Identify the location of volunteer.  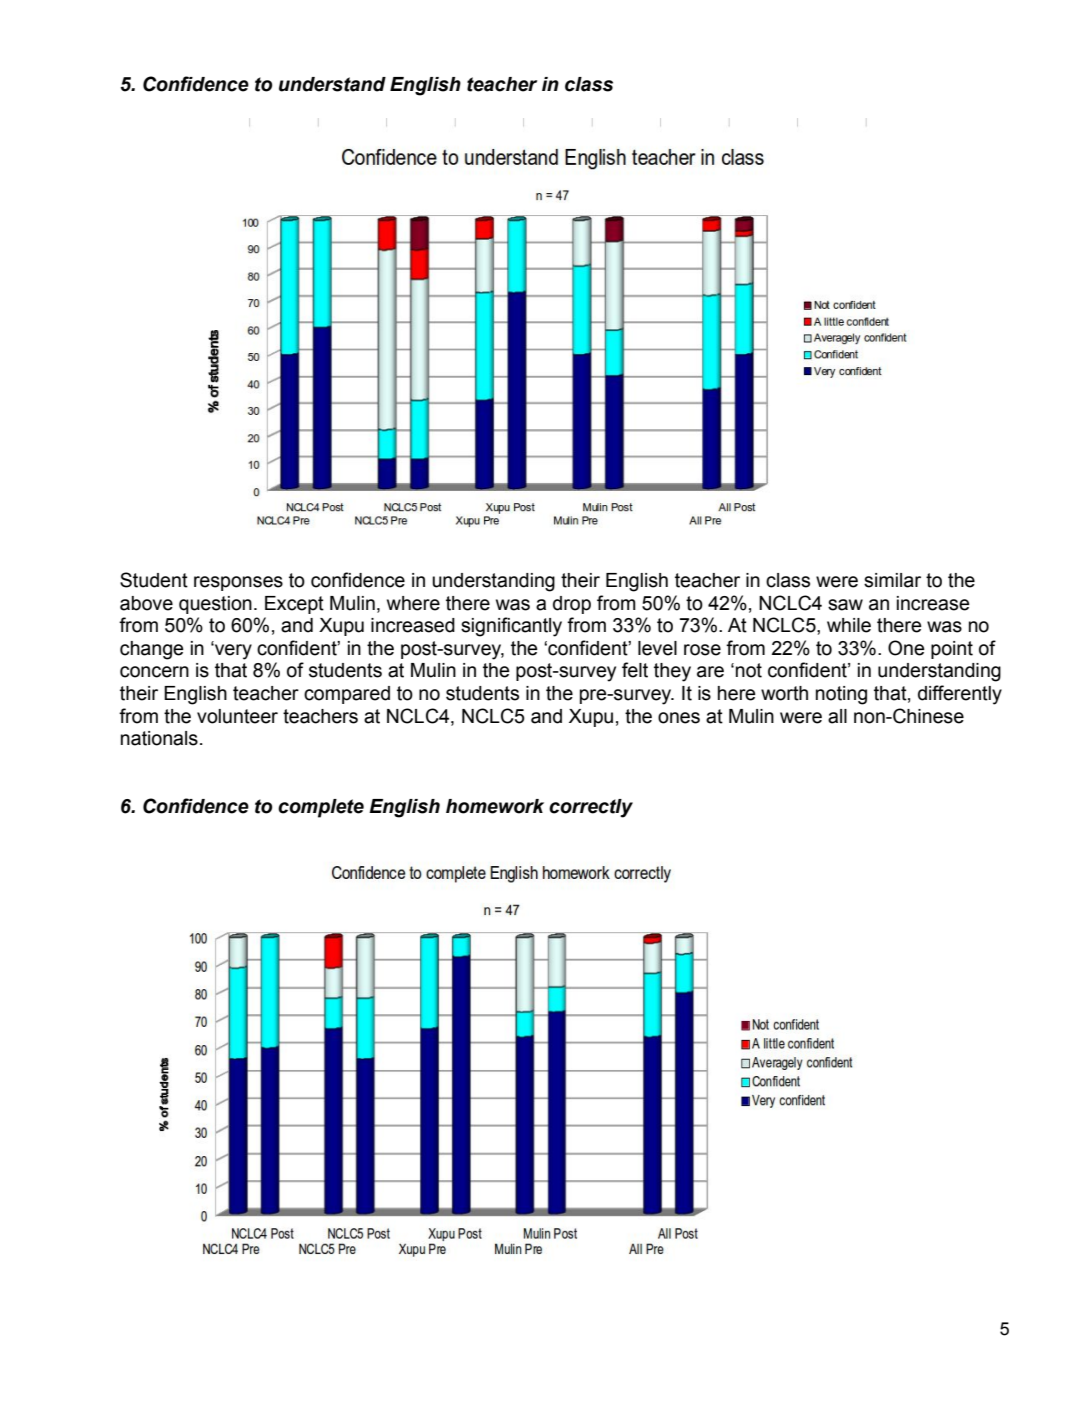
(237, 716).
